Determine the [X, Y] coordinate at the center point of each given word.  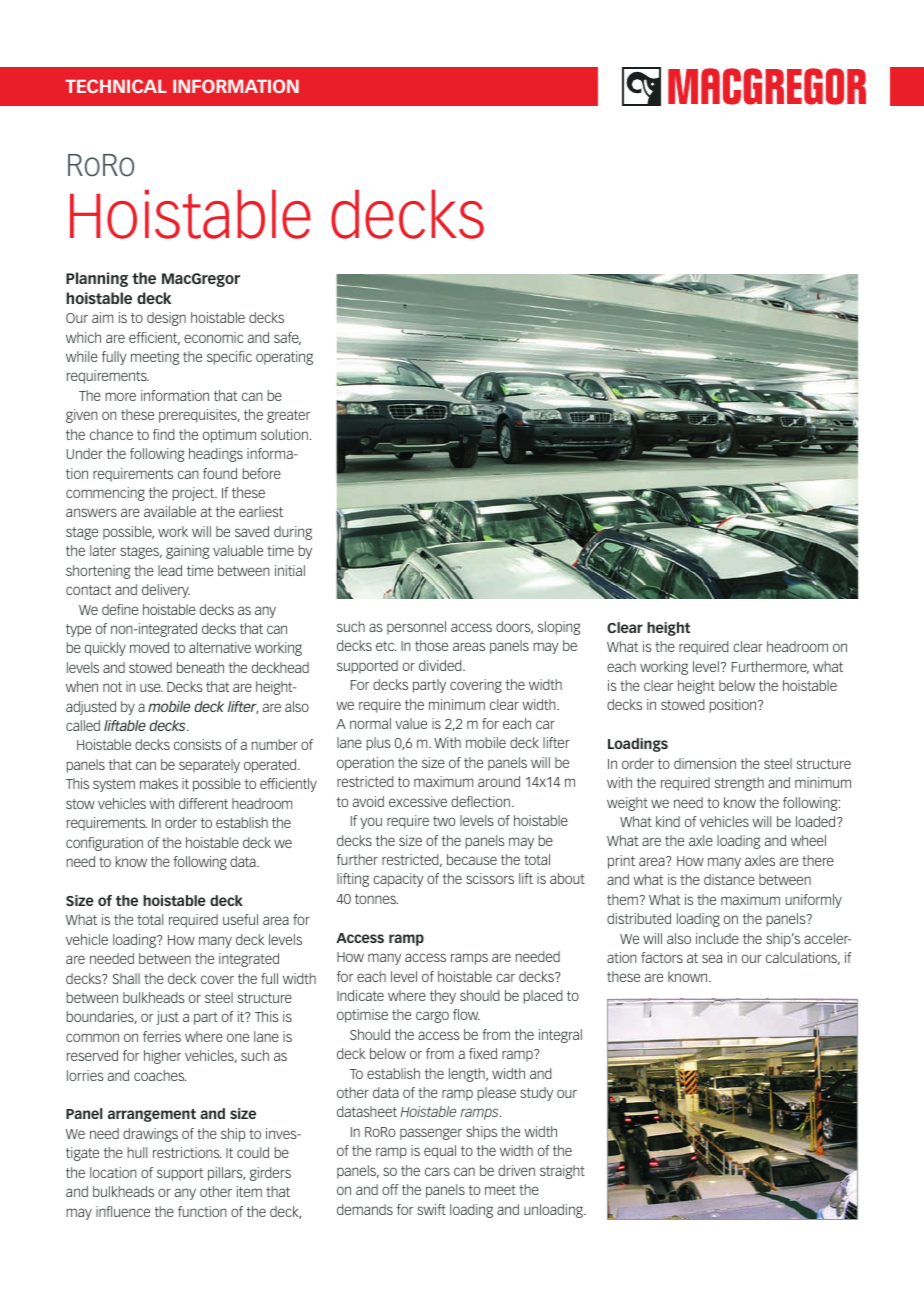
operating [284, 358]
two [444, 821]
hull [137, 1152]
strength [739, 784]
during [293, 533]
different [203, 803]
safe [287, 338]
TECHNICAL [116, 86]
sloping [559, 628]
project [195, 494]
